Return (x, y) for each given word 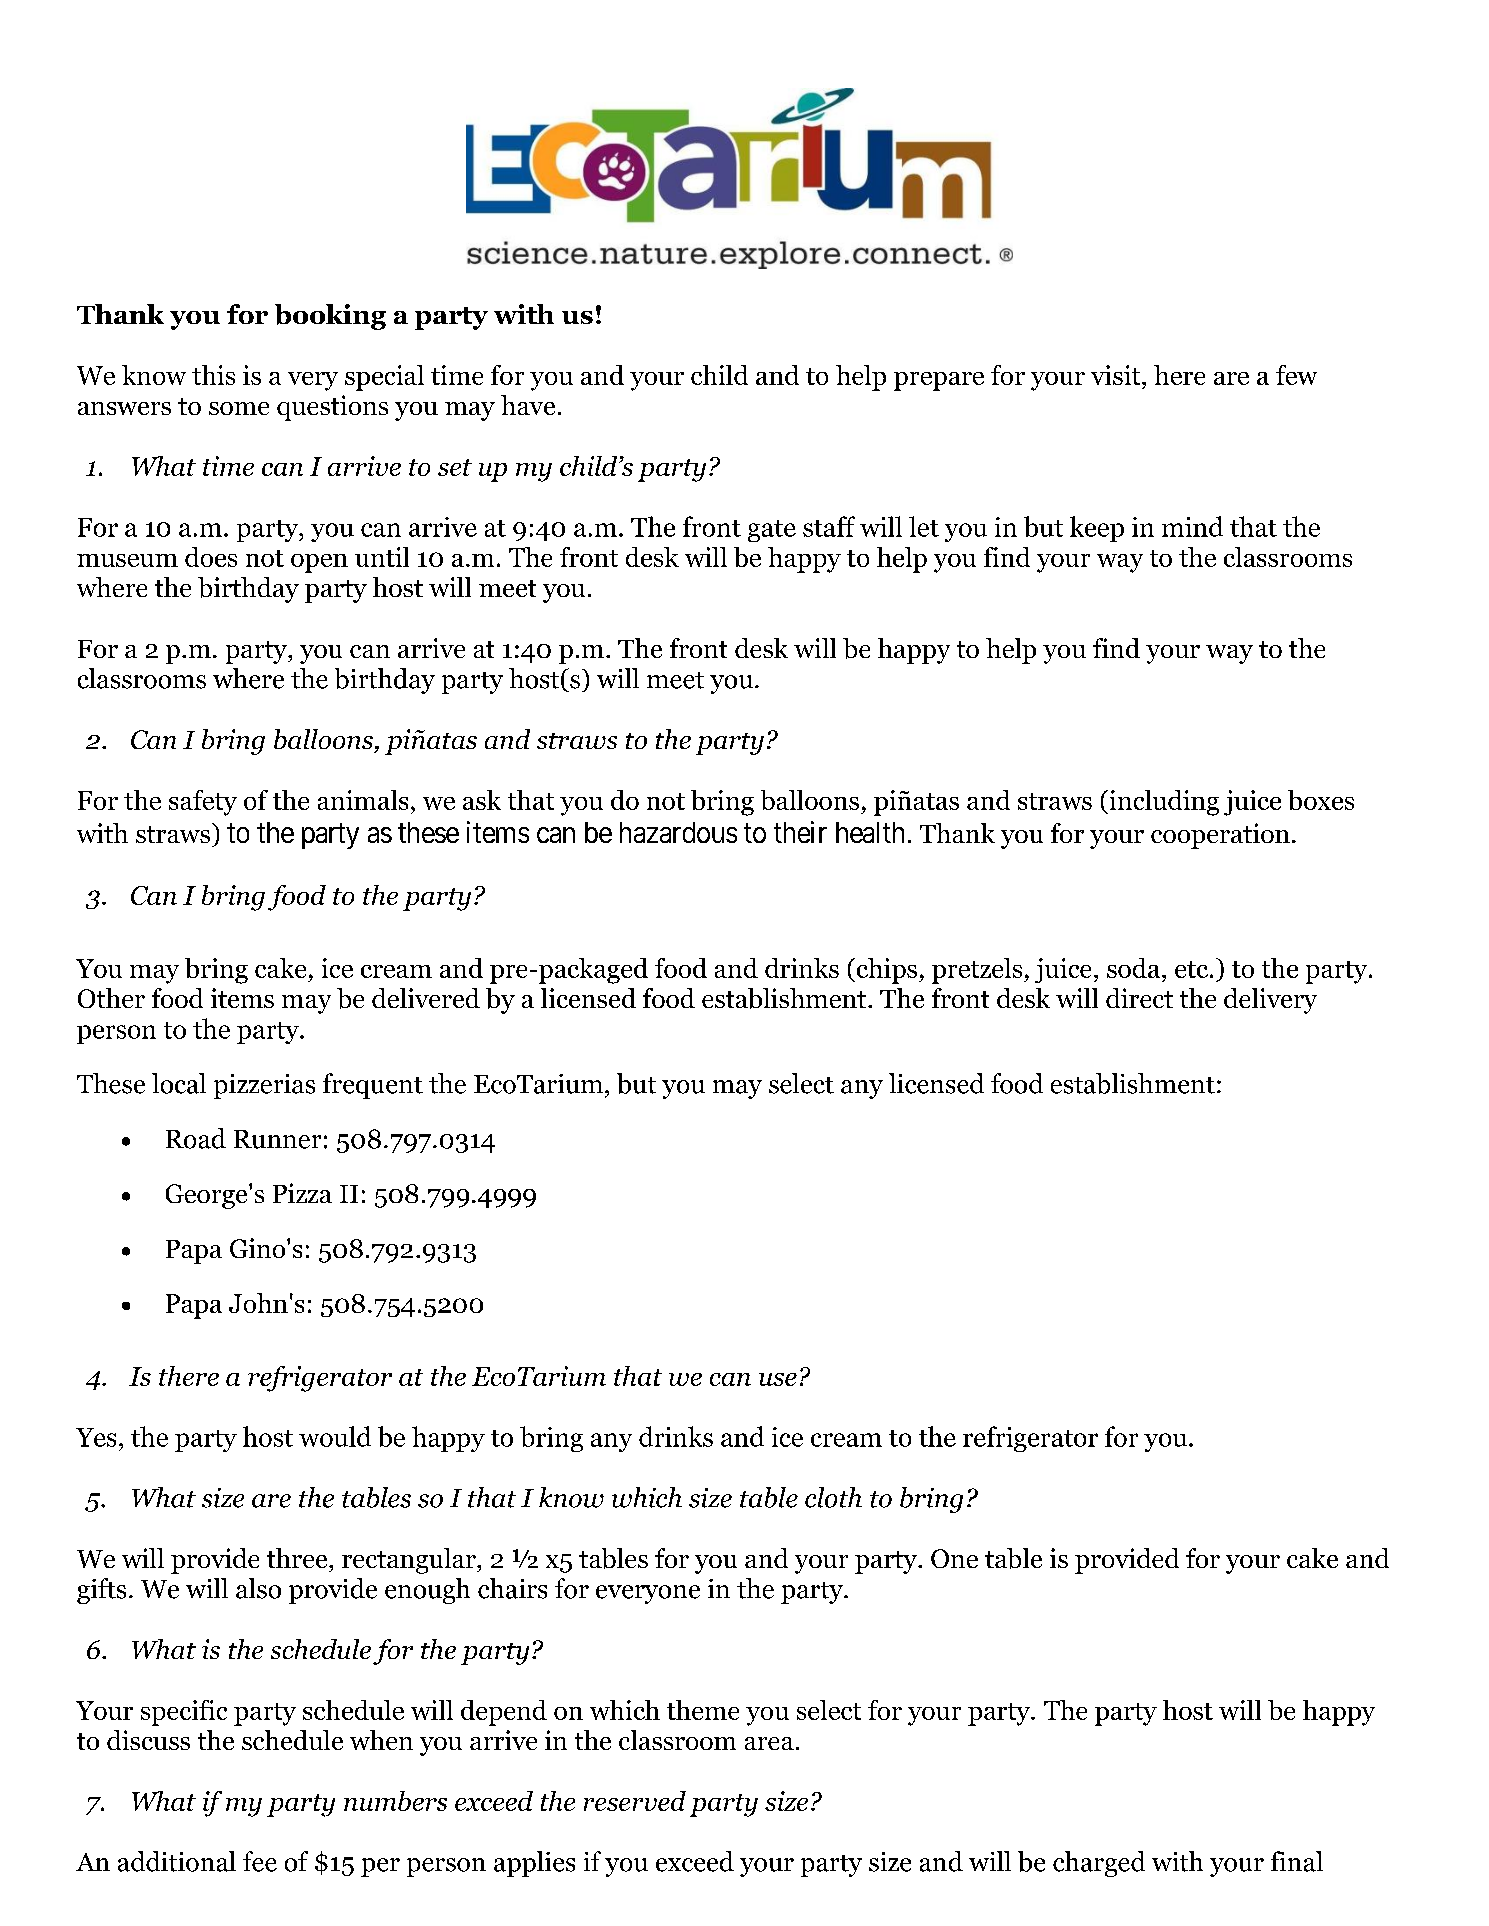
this (213, 375)
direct (1139, 998)
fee (260, 1861)
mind (1192, 526)
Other (111, 998)
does (211, 557)
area (769, 1743)
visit (1117, 375)
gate (772, 531)
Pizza (302, 1193)
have (528, 405)
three (298, 1558)
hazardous (678, 832)
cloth (833, 1497)
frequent (373, 1086)
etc (1193, 969)
